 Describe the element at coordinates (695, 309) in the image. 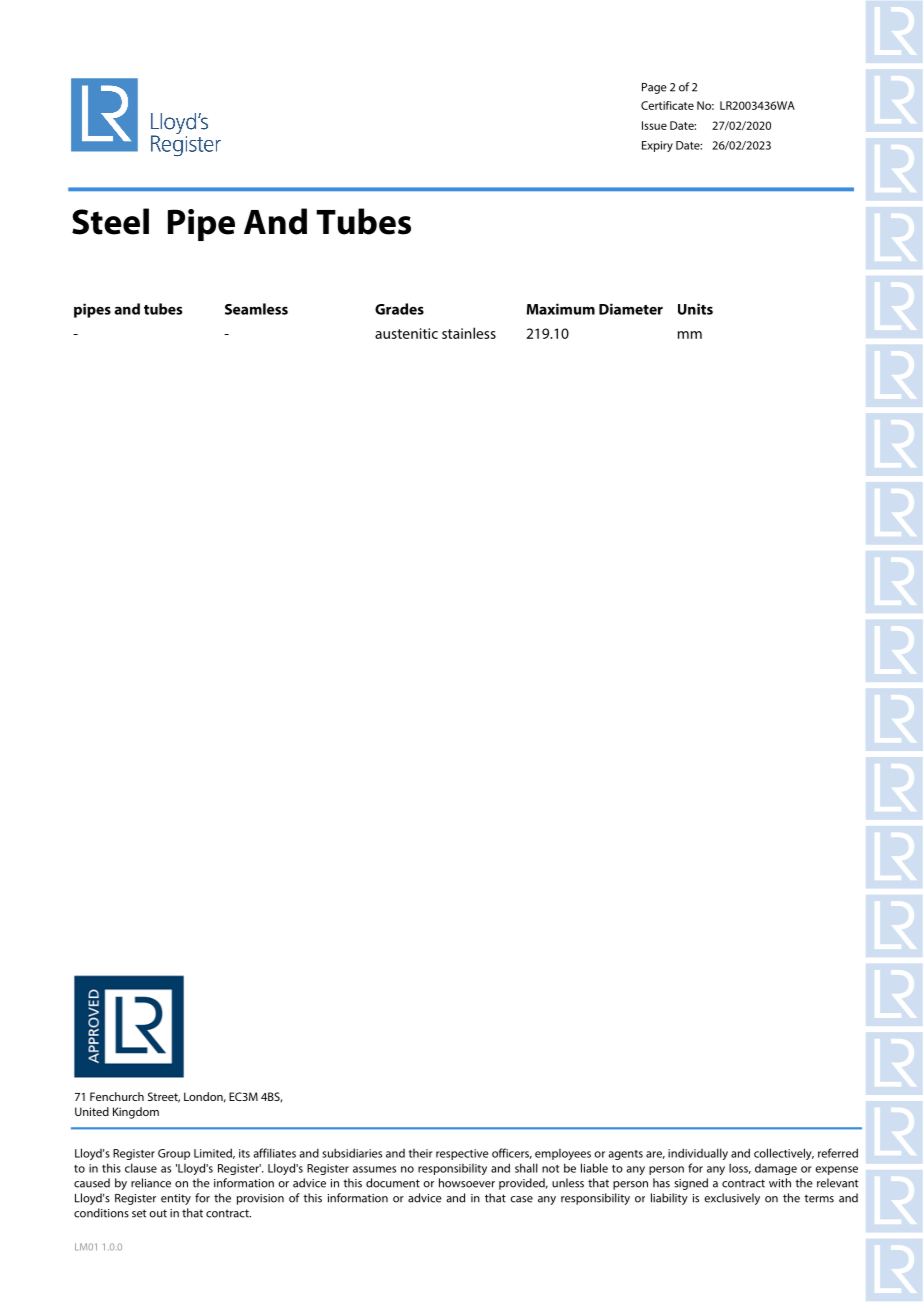

I see `Units` at that location.
